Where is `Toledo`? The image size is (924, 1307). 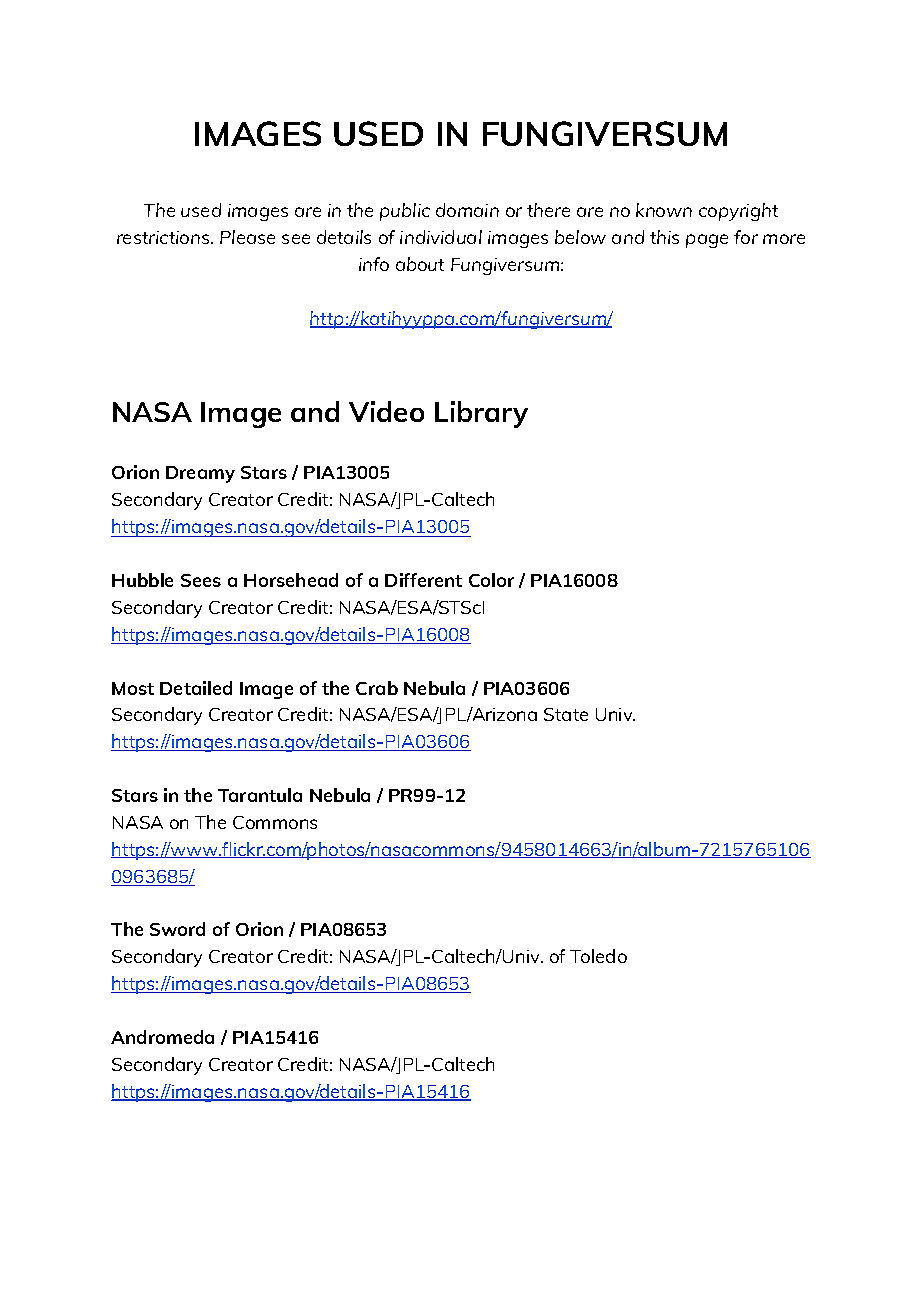
Toledo is located at coordinates (598, 956).
